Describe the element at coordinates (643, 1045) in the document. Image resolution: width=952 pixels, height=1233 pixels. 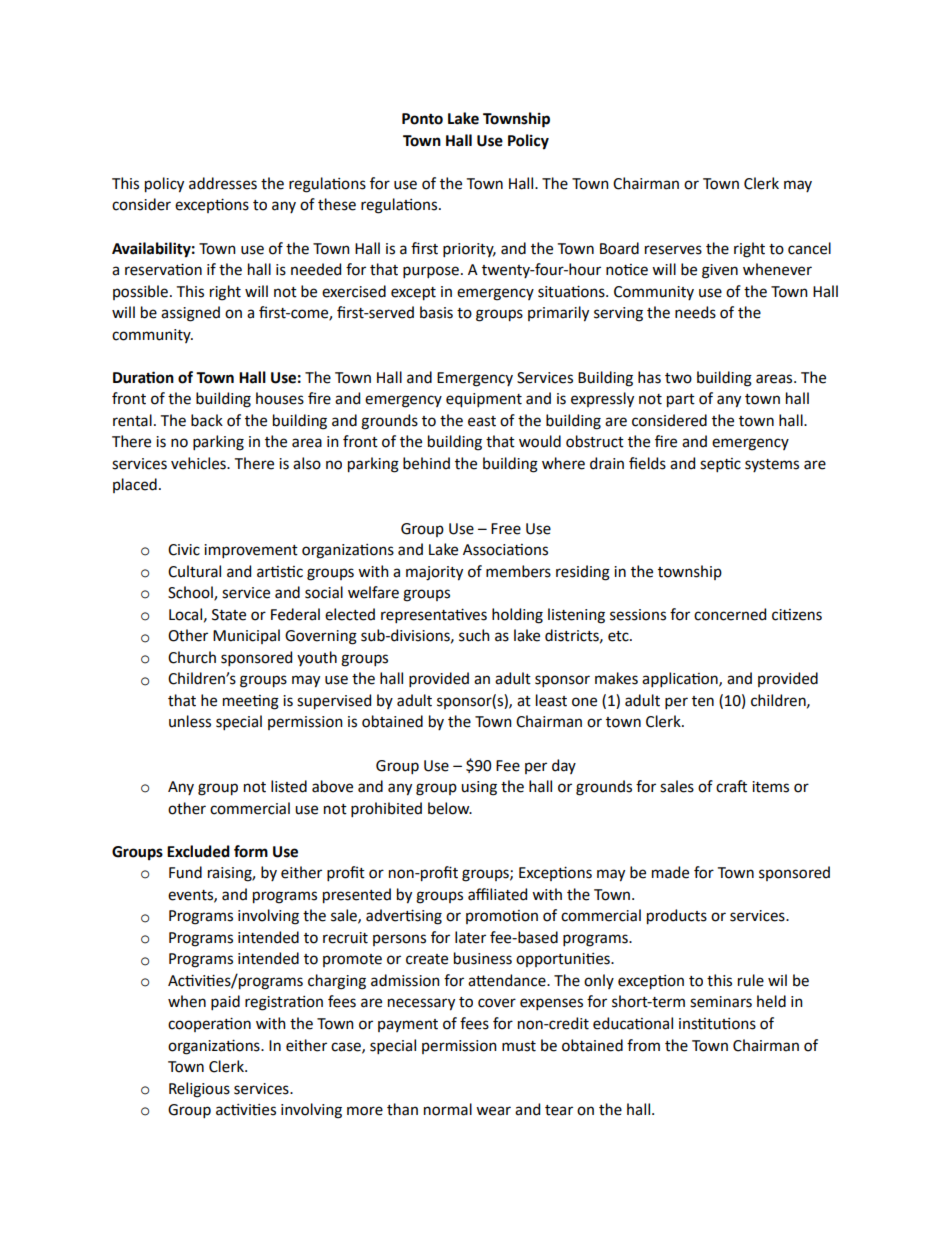
I see `from` at that location.
